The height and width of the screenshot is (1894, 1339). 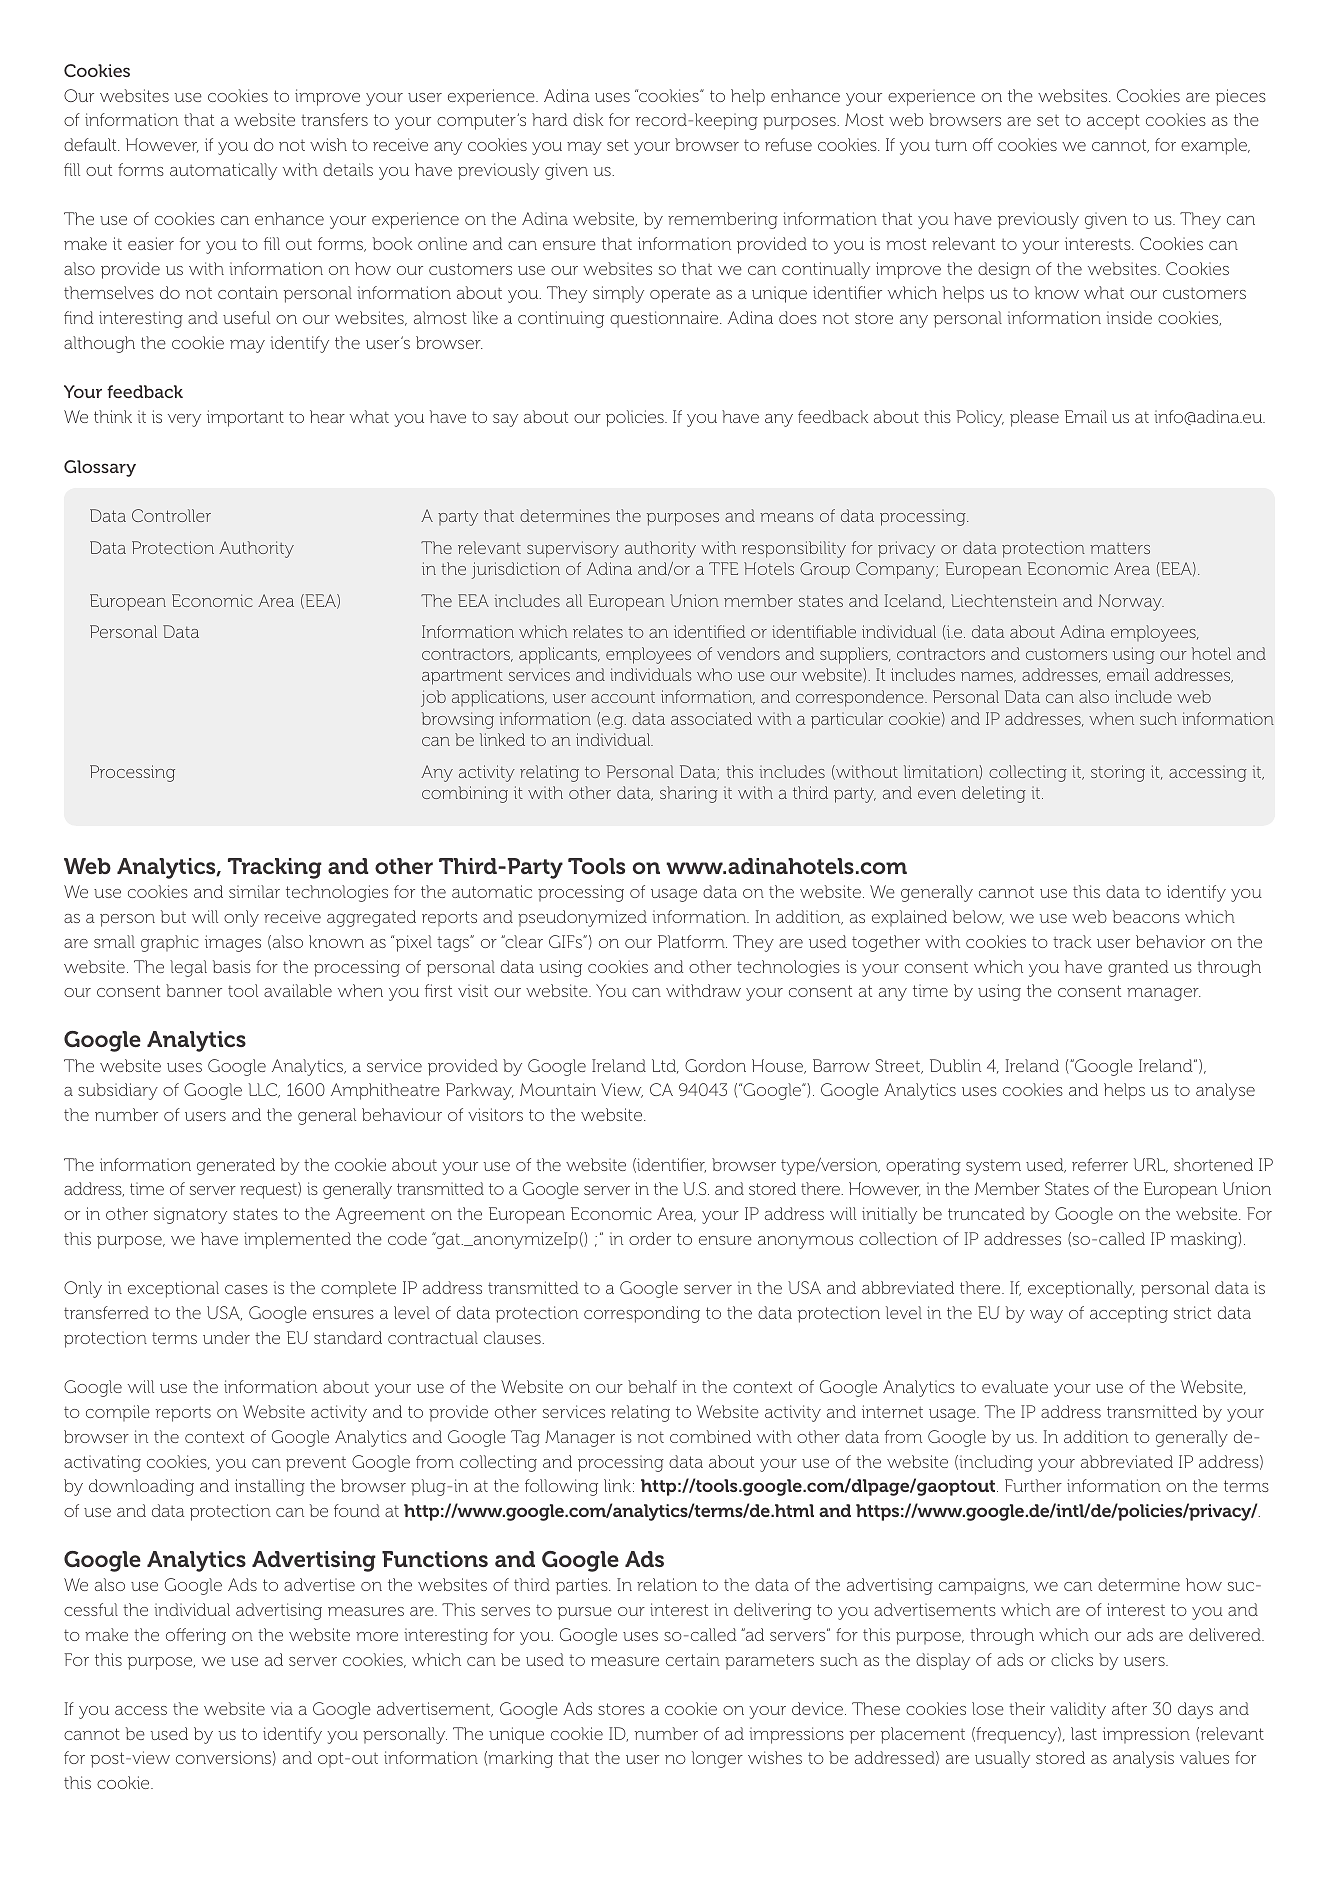 What do you see at coordinates (573, 549) in the screenshot?
I see `supervisory` at bounding box center [573, 549].
